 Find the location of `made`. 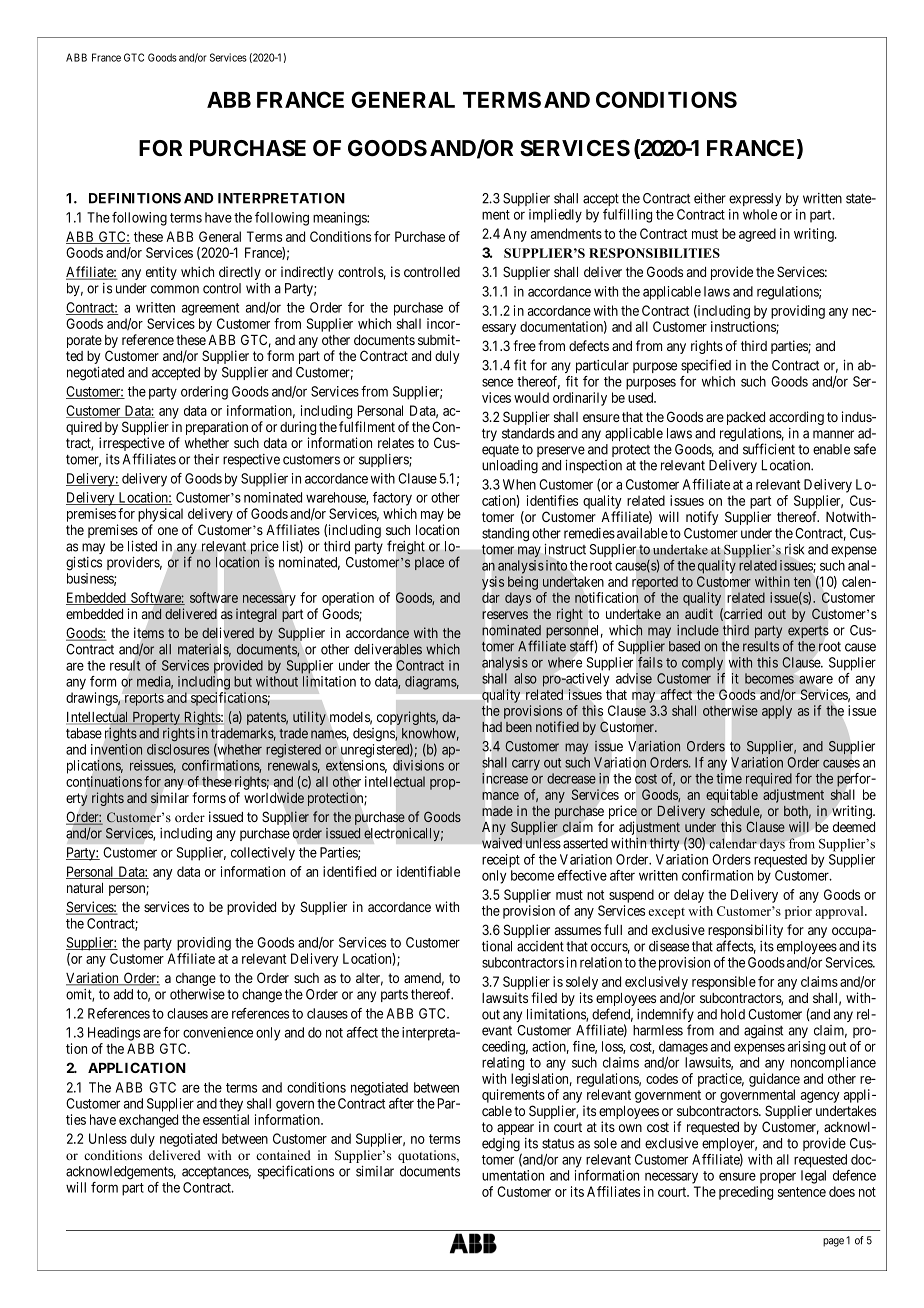

made is located at coordinates (497, 811).
